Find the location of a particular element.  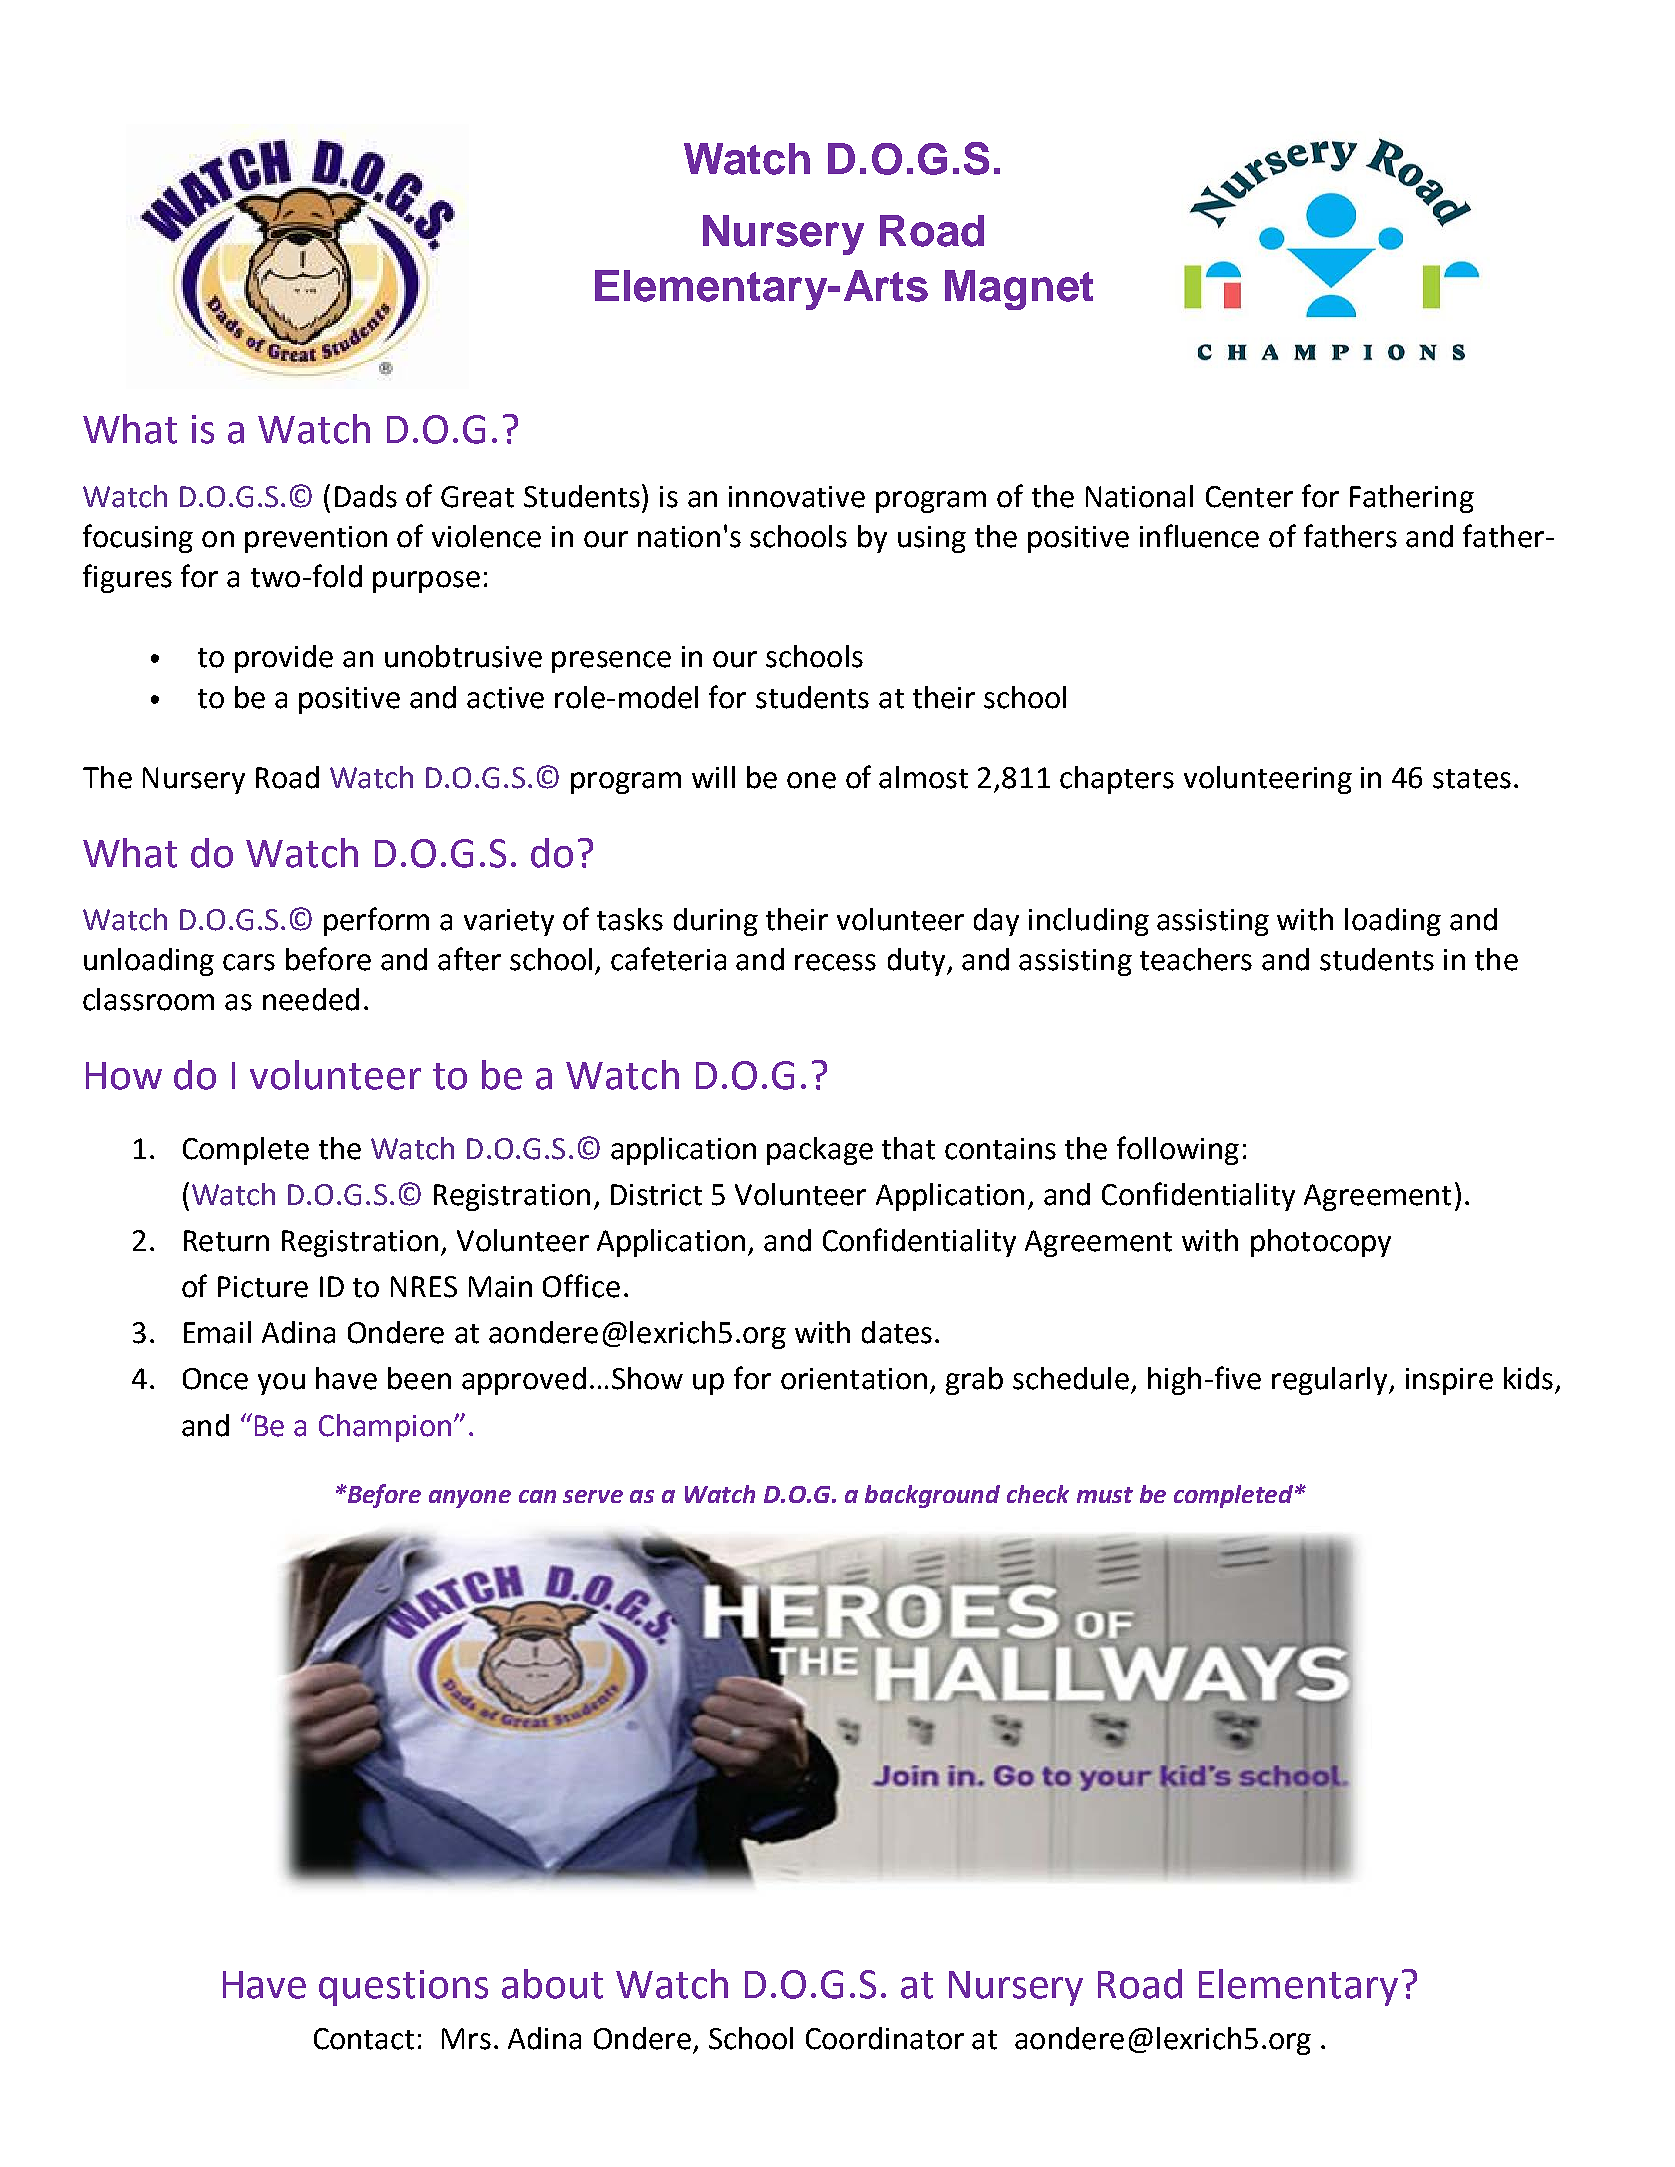

photocopy is located at coordinates (1321, 1243).
